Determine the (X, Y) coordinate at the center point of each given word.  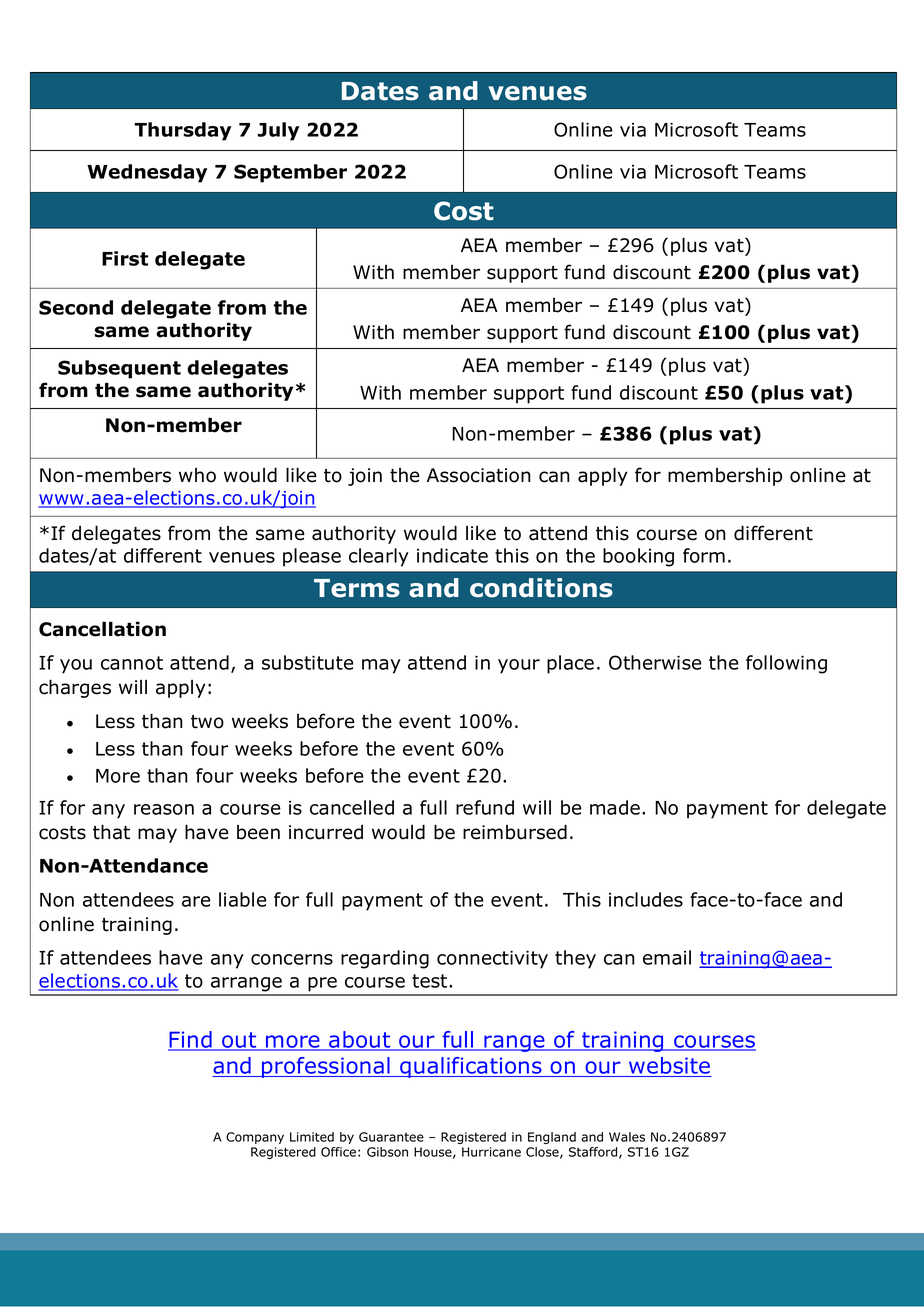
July (278, 131)
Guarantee (391, 1137)
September (290, 173)
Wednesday (147, 173)
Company (255, 1138)
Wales (627, 1137)
